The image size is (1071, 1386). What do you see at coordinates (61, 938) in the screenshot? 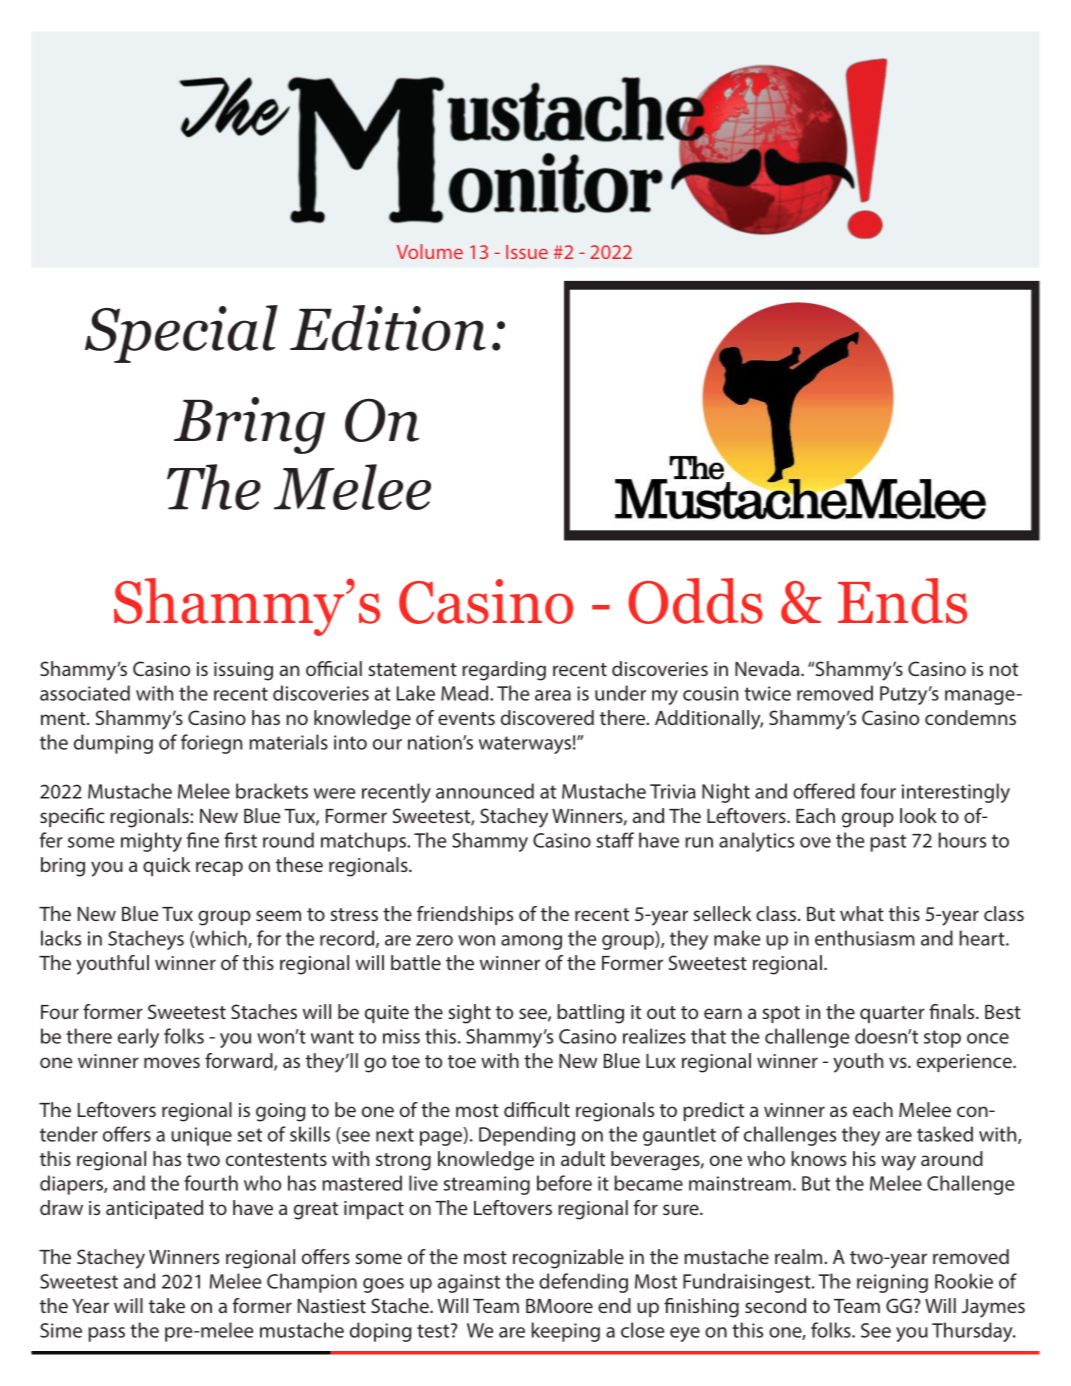
I see `lacks` at bounding box center [61, 938].
